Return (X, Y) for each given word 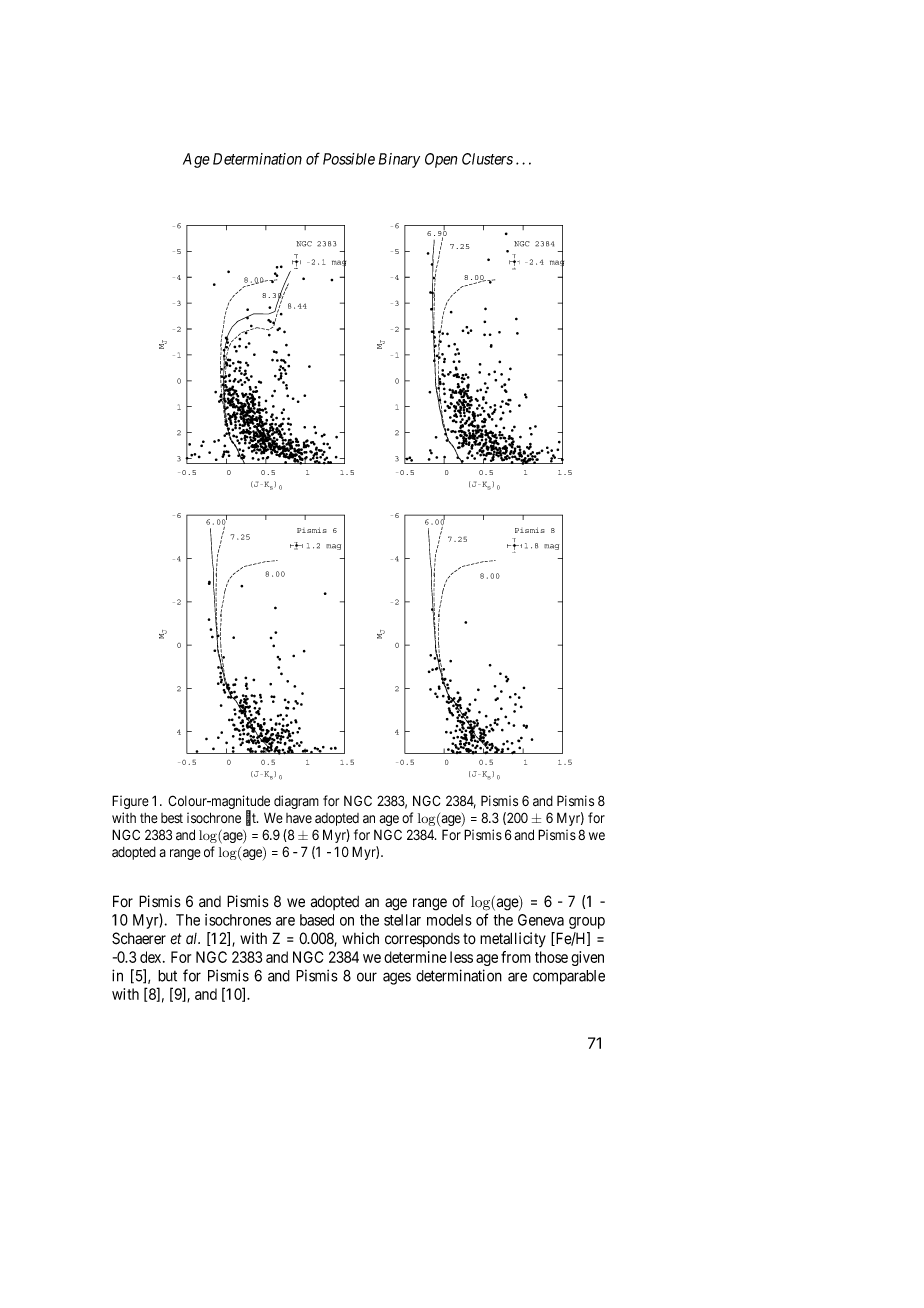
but (167, 976)
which (360, 938)
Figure (130, 802)
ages (397, 978)
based (317, 920)
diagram (296, 802)
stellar (402, 920)
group (587, 923)
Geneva (541, 920)
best (172, 818)
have (299, 818)
